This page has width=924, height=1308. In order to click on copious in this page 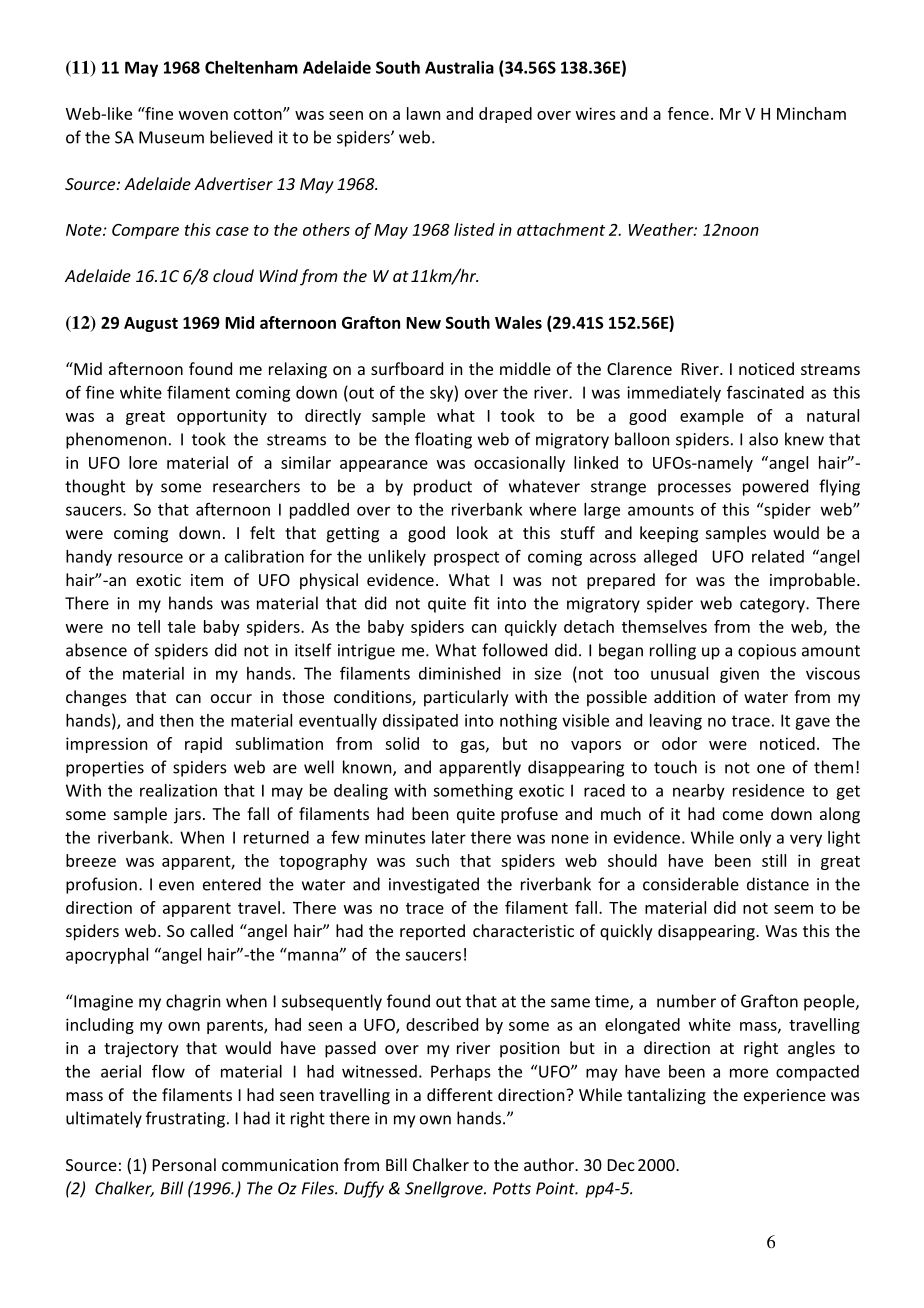, I will do `click(767, 652)`.
